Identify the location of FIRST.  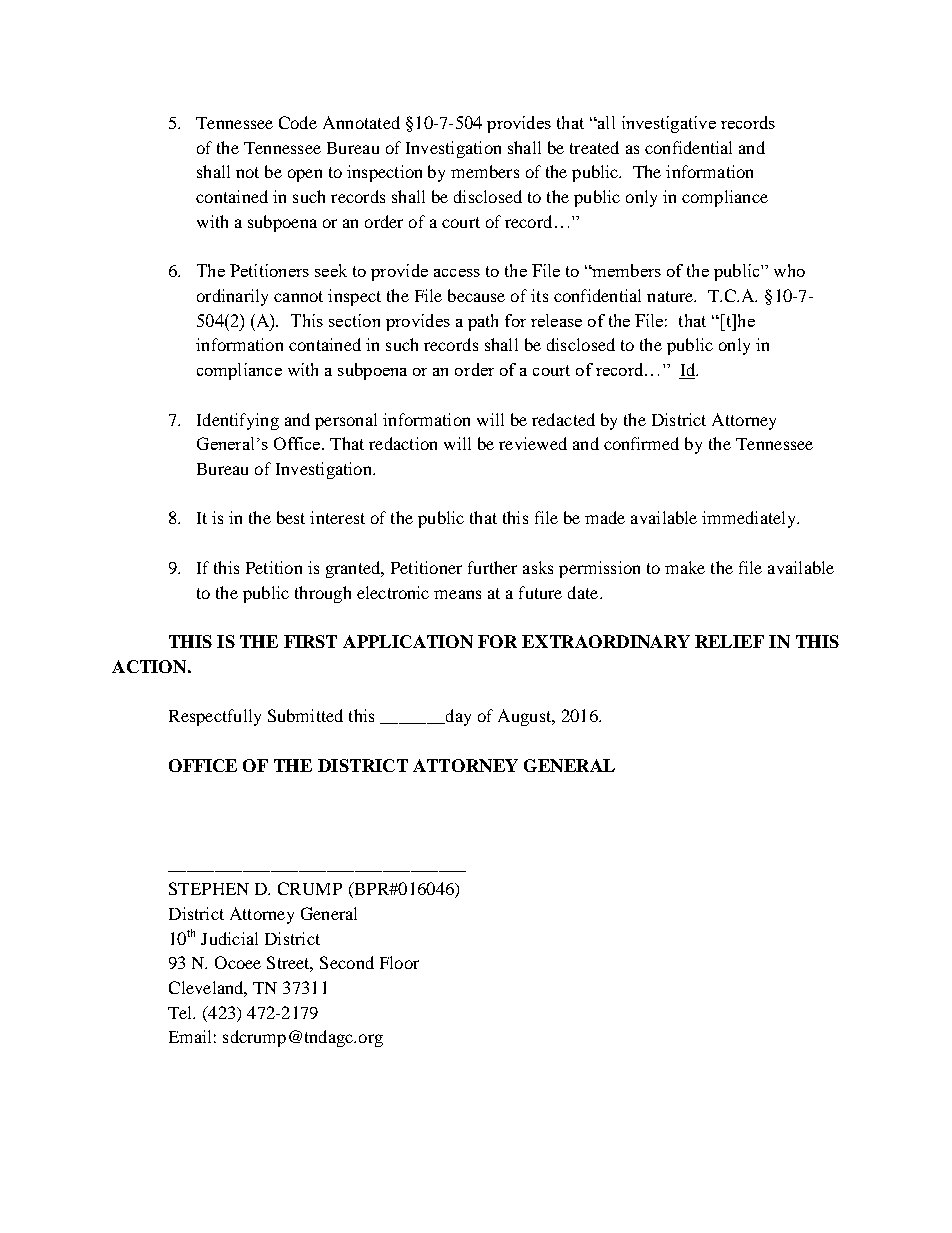
(310, 641).
